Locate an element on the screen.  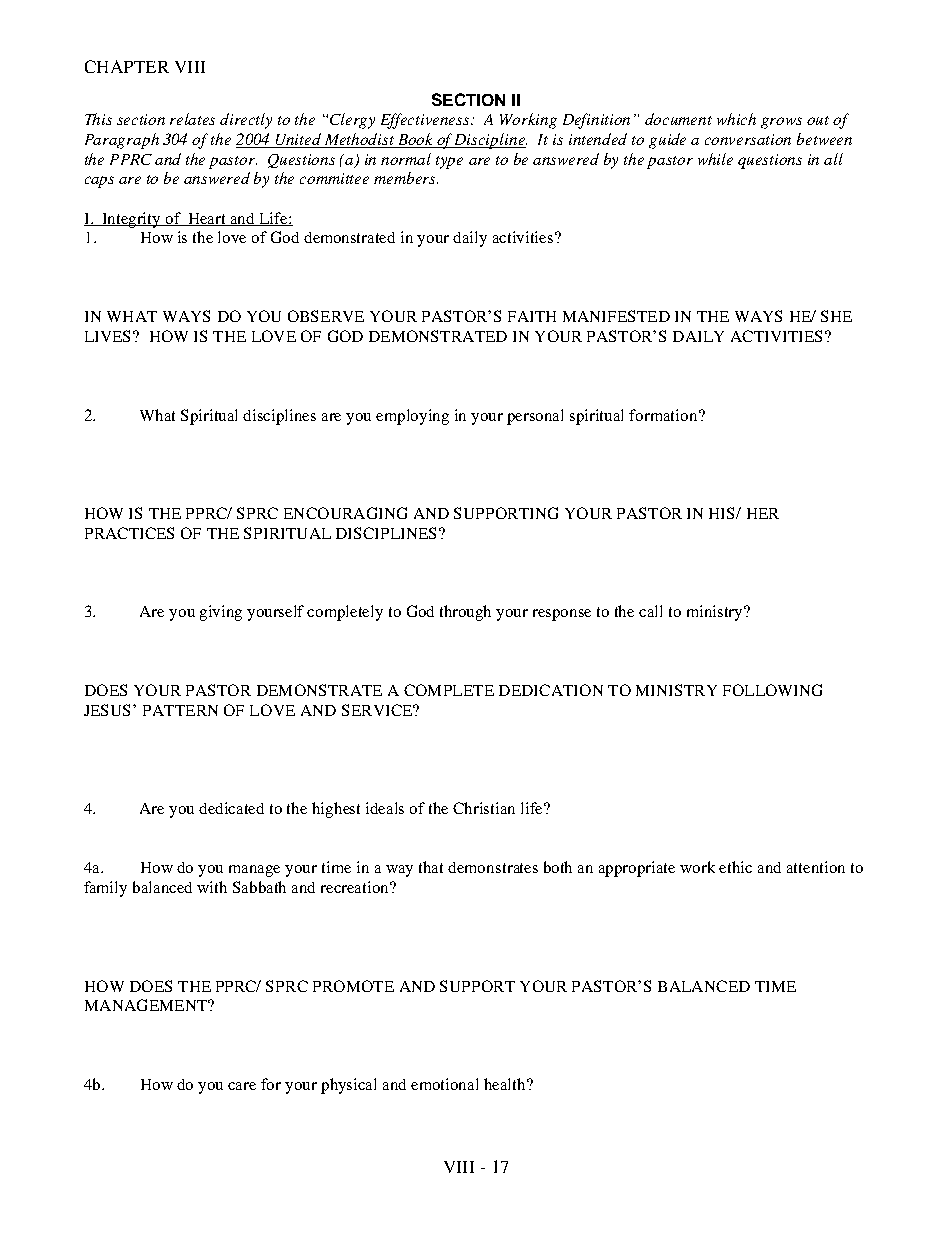
which is located at coordinates (736, 119).
